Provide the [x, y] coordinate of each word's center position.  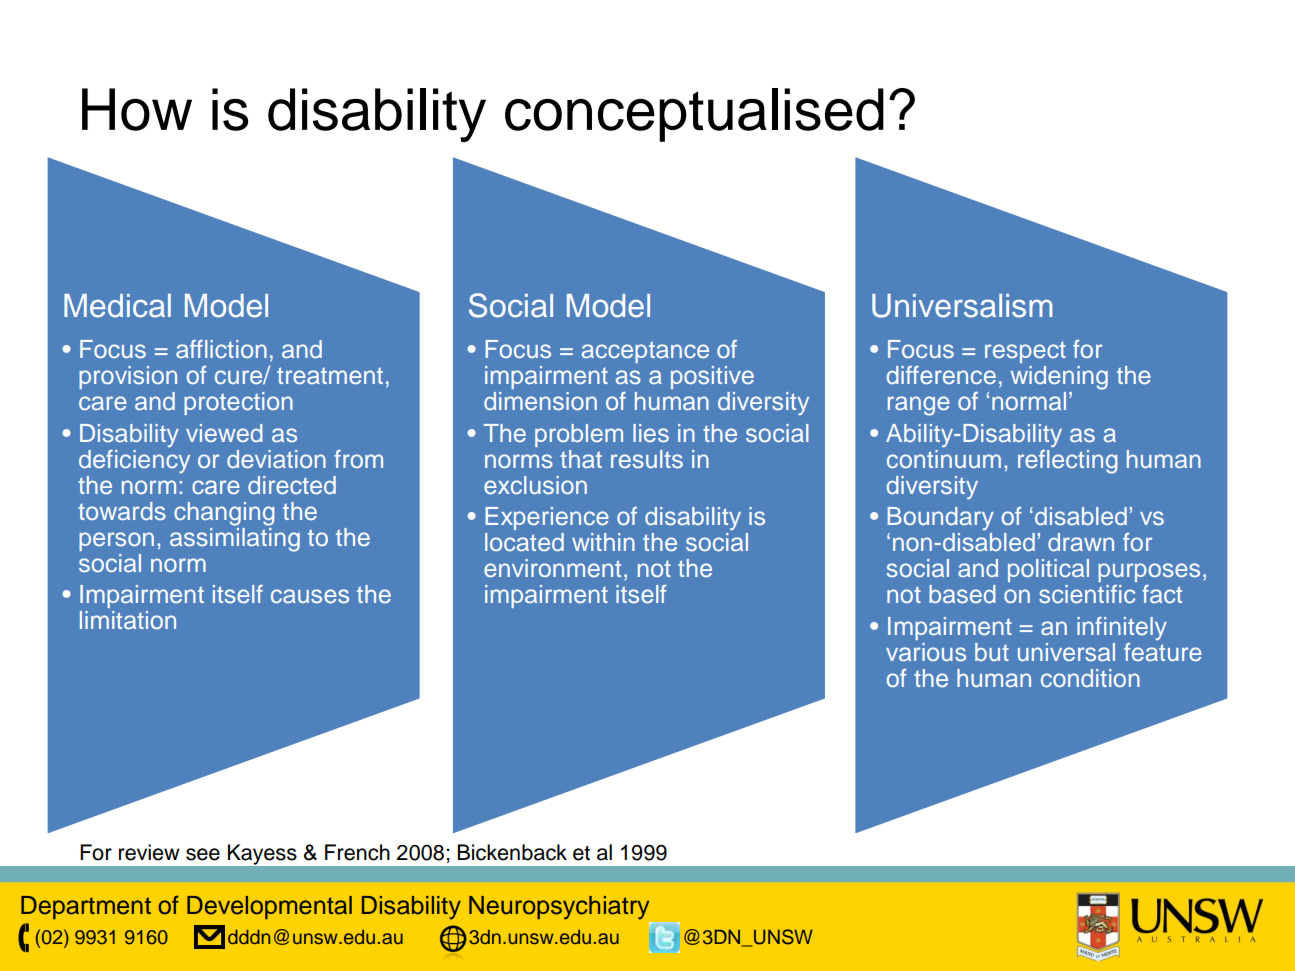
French [357, 852]
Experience [547, 518]
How [137, 109]
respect [1025, 352]
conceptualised [694, 115]
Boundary [941, 518]
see [203, 854]
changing [224, 514]
